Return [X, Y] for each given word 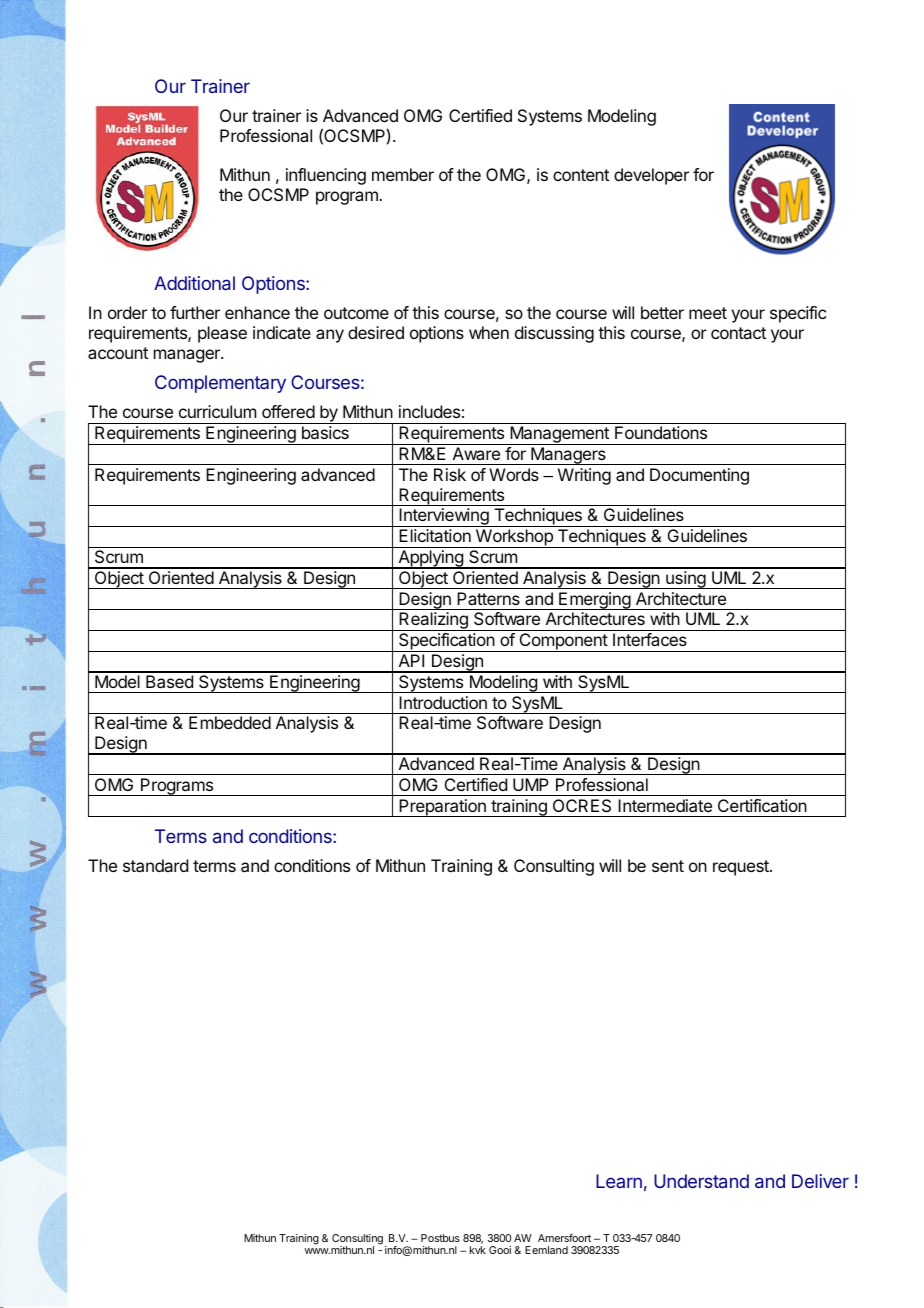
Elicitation [435, 535]
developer [651, 176]
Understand [701, 1181]
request [742, 868]
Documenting [699, 476]
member [403, 174]
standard [155, 865]
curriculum [217, 411]
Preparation [442, 808]
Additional [194, 283]
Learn [619, 1181]
